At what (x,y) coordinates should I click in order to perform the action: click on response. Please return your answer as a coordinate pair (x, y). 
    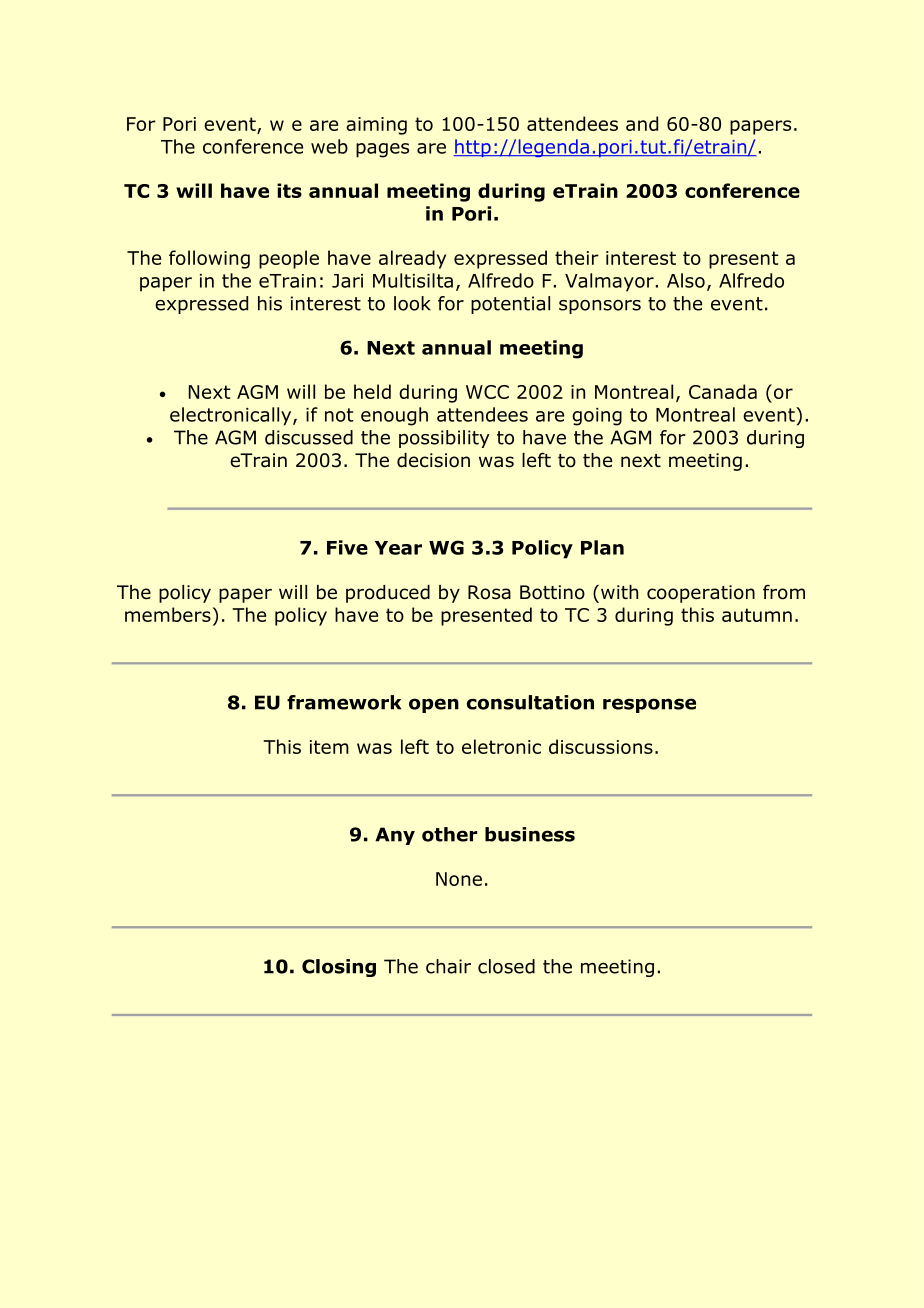
    Looking at the image, I should click on (649, 705).
